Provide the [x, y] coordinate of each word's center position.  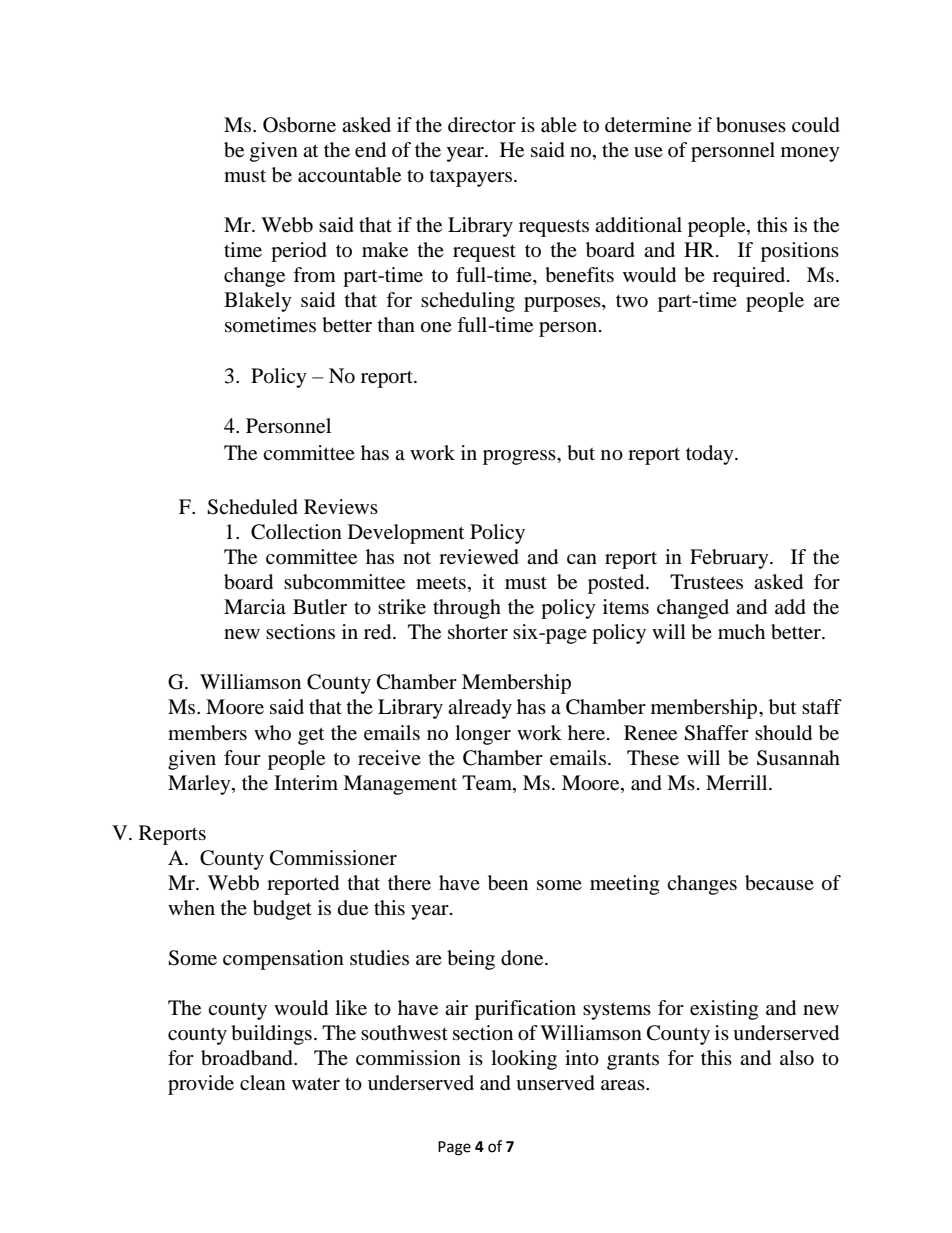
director [482, 125]
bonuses [751, 125]
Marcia [255, 606]
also [797, 1058]
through [467, 609]
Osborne [299, 125]
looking [524, 1060]
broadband [248, 1058]
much [741, 631]
